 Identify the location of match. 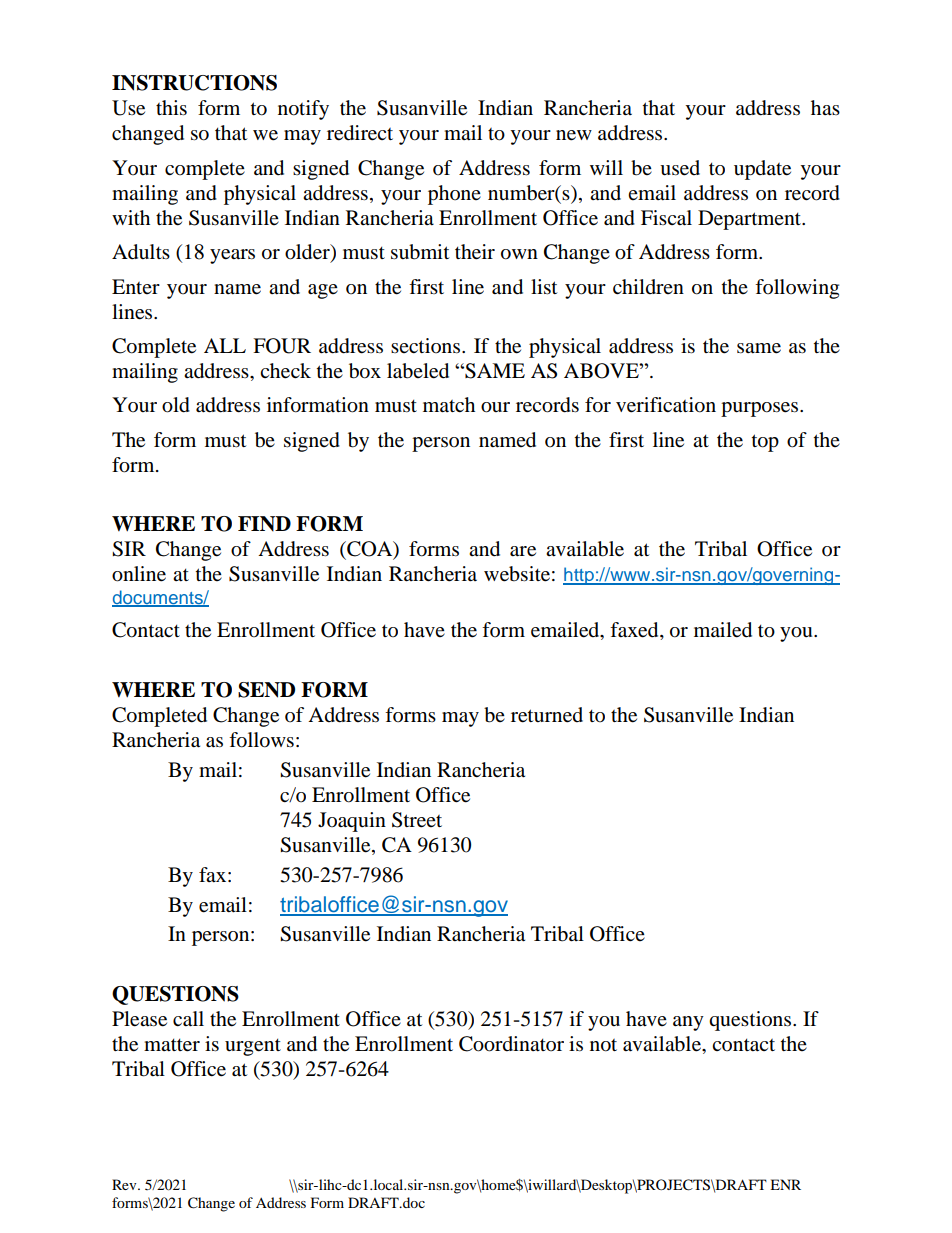
(449, 404).
